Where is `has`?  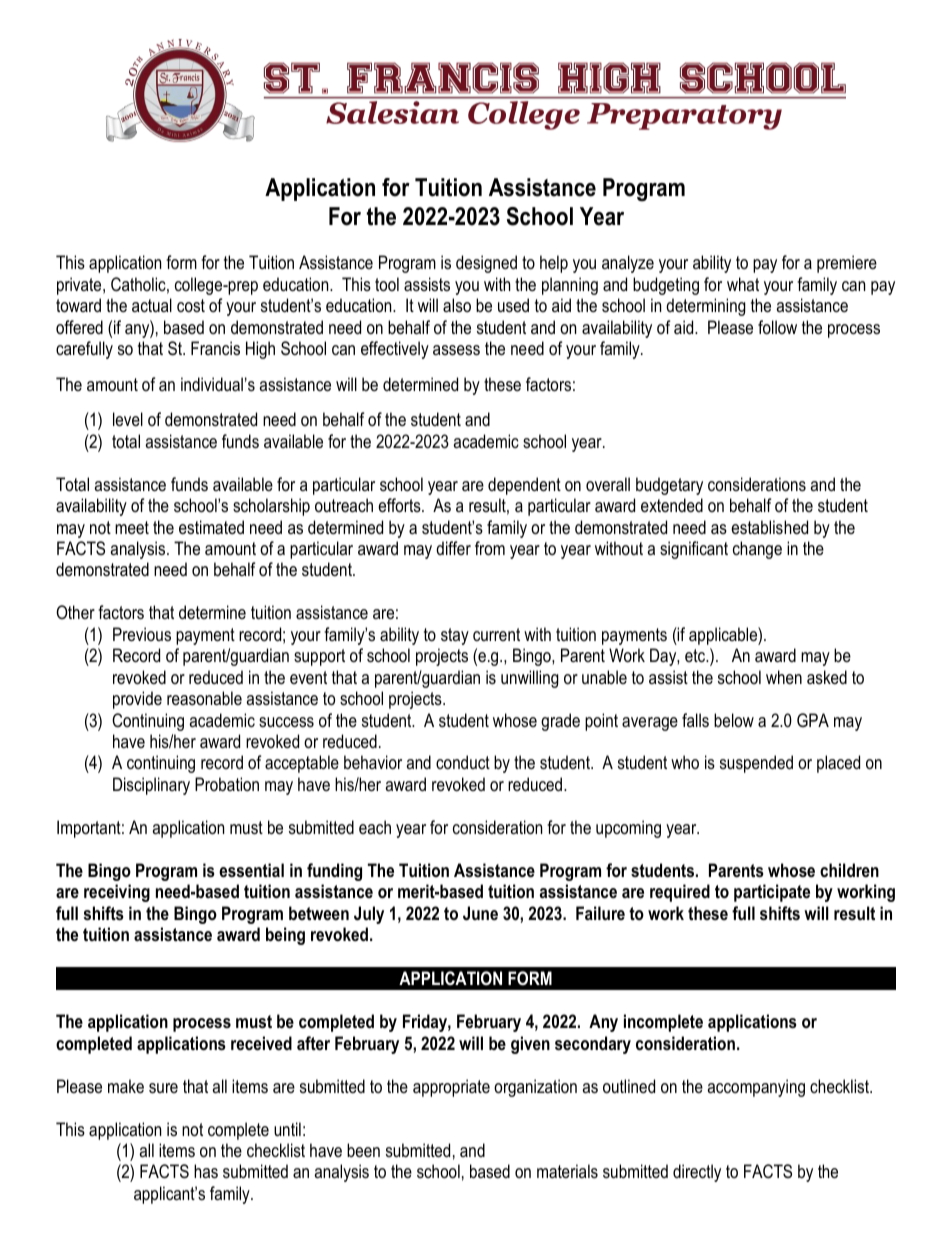 has is located at coordinates (206, 1171).
